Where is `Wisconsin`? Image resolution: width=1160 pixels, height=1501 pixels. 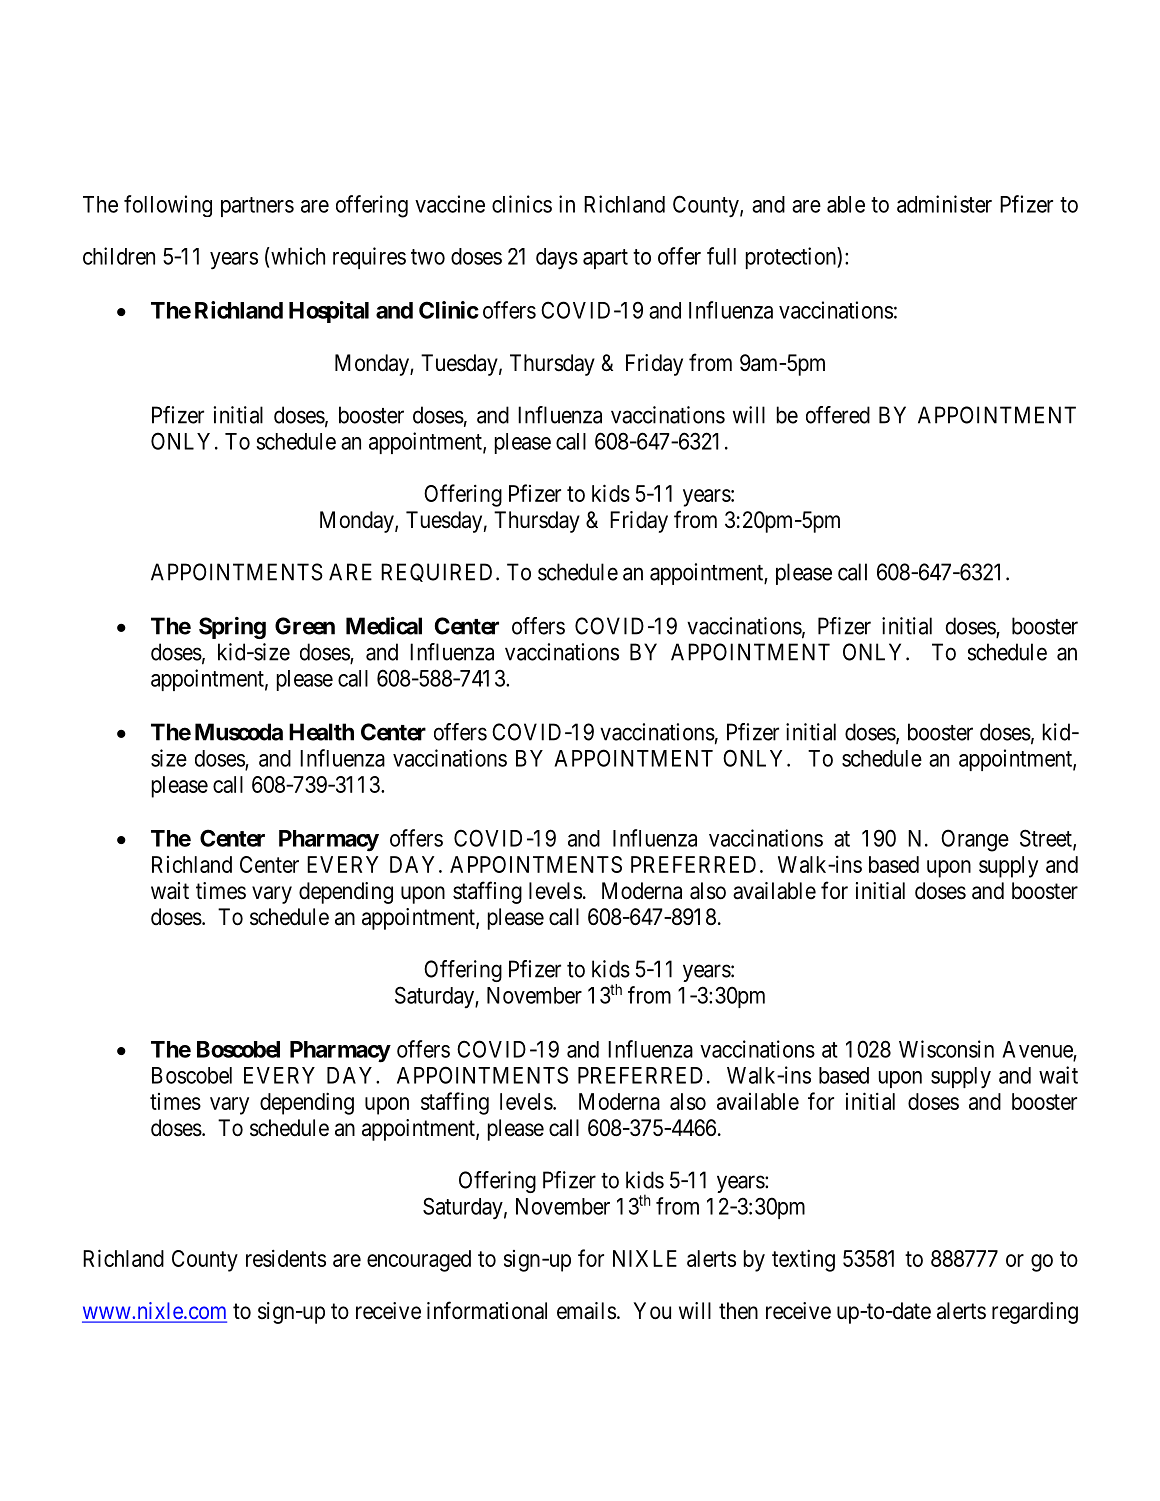
Wisconsin is located at coordinates (946, 1049).
